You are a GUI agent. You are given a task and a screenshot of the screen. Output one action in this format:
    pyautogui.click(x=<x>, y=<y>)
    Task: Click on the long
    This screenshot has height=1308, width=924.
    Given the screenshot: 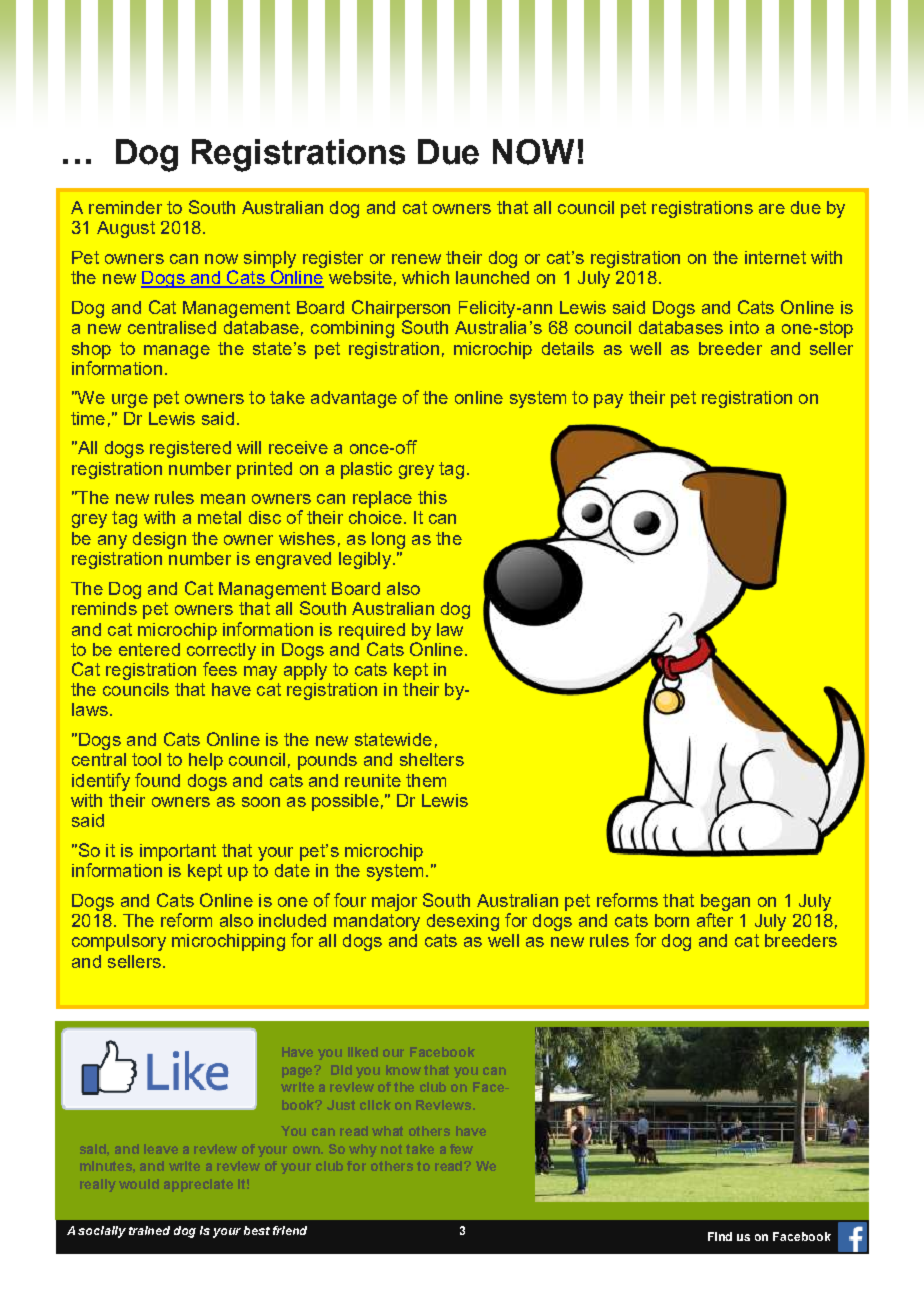 What is the action you would take?
    pyautogui.click(x=388, y=540)
